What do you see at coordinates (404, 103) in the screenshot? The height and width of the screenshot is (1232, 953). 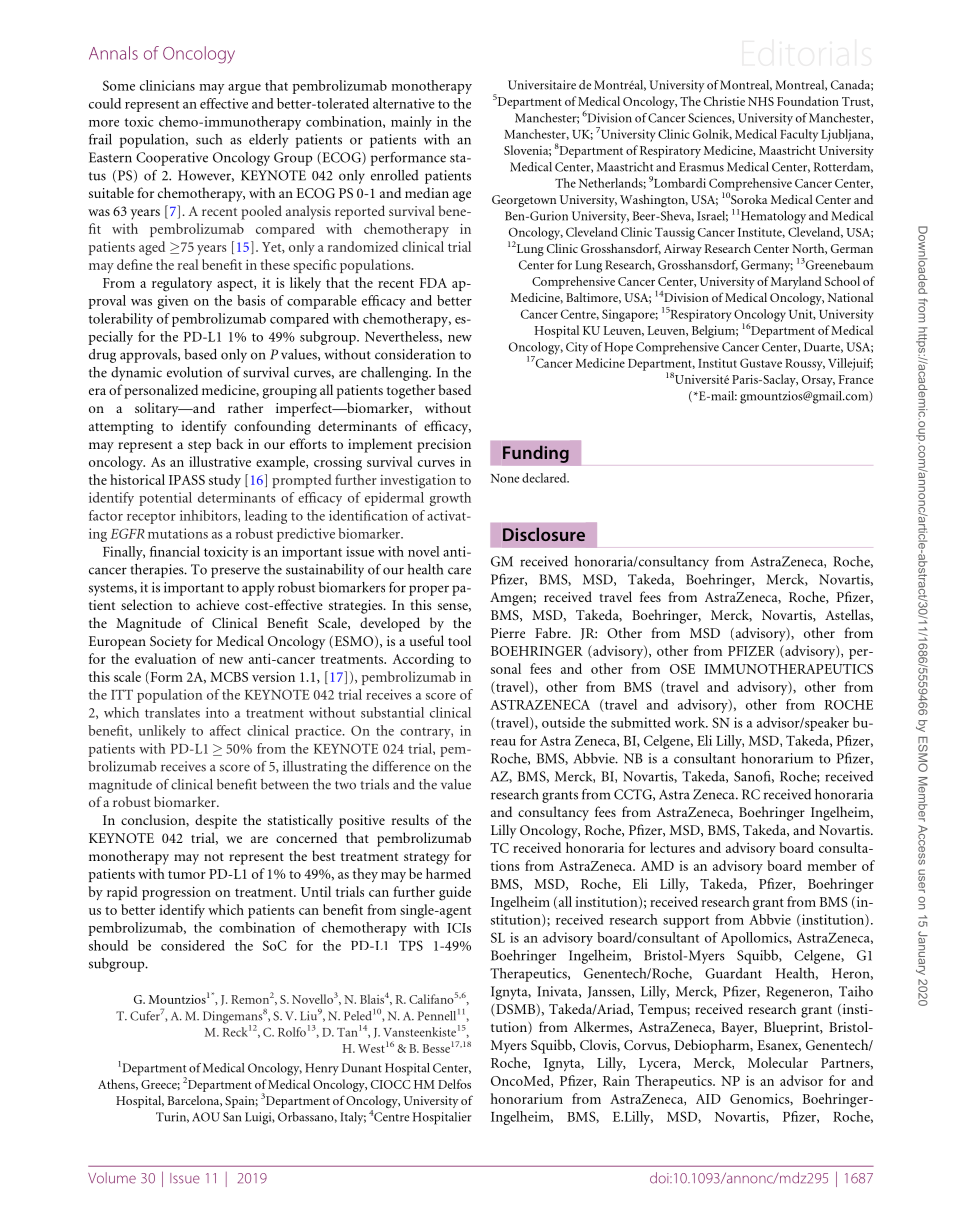 I see `alternative` at bounding box center [404, 103].
